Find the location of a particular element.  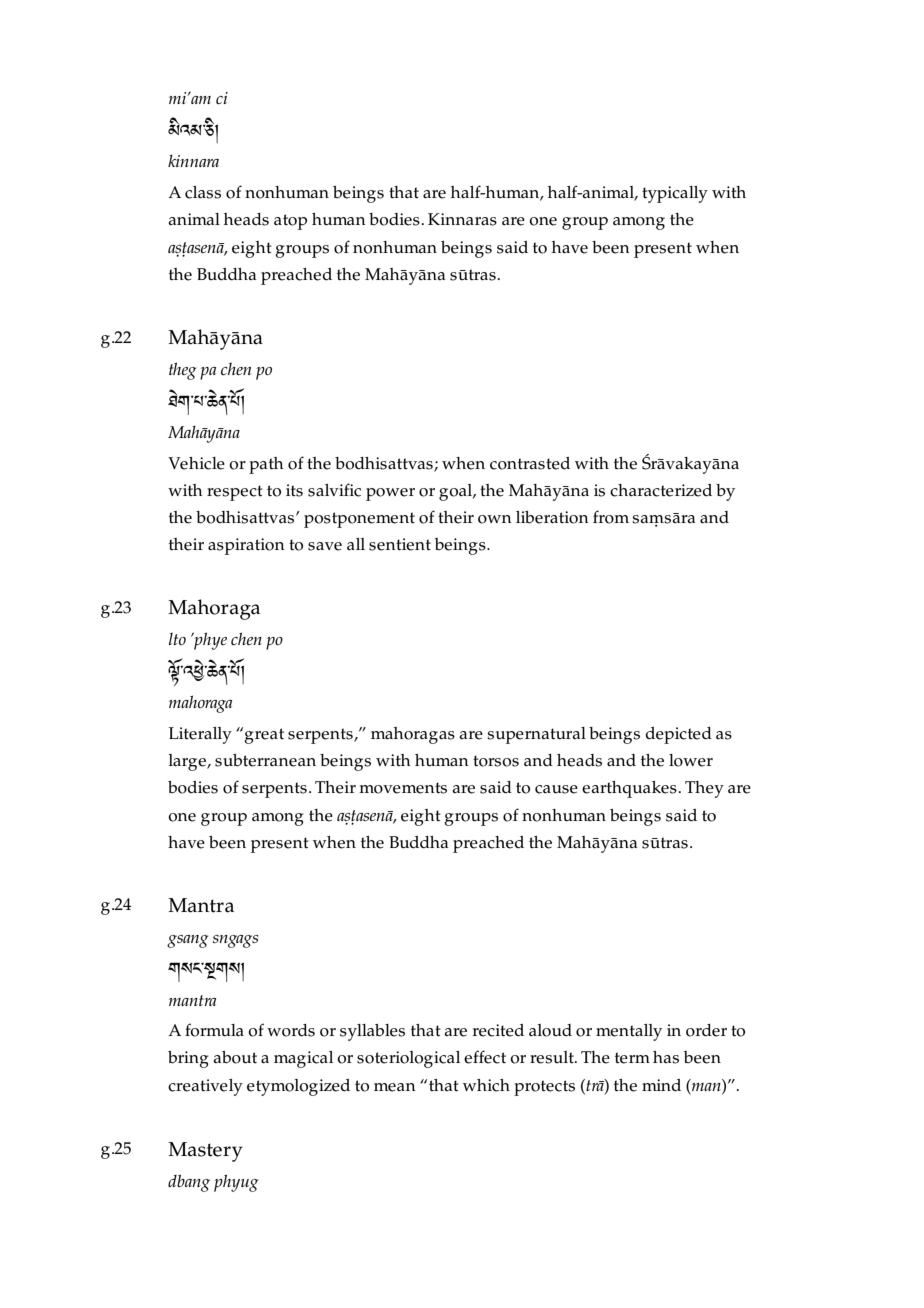

typically is located at coordinates (675, 194).
